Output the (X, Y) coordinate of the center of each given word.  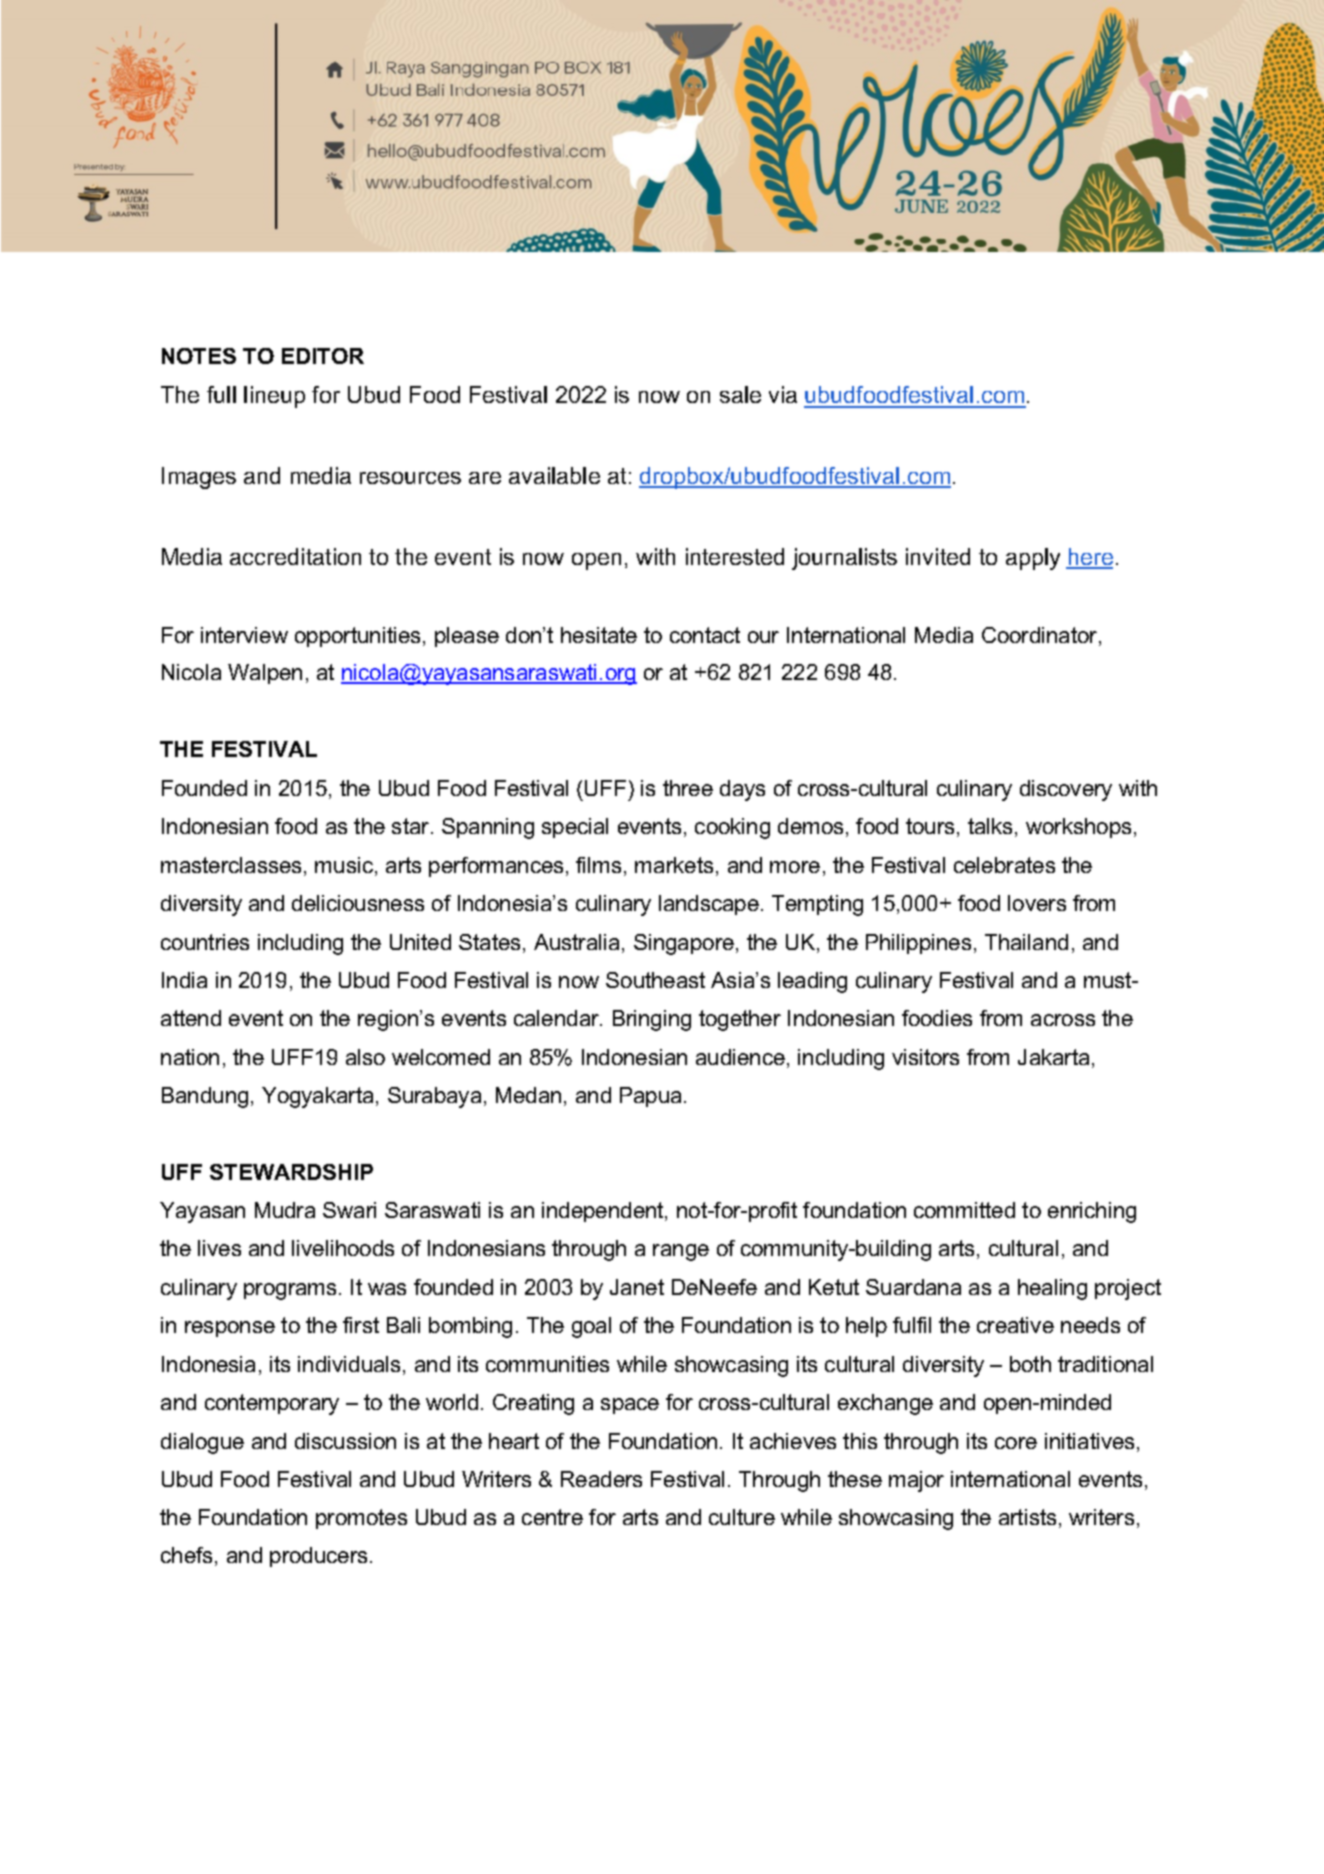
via (783, 394)
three (688, 788)
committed (964, 1210)
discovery (1066, 790)
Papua (650, 1097)
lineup (274, 397)
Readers (601, 1479)
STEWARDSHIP (291, 1172)
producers (318, 1557)
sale (740, 394)
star (410, 826)
